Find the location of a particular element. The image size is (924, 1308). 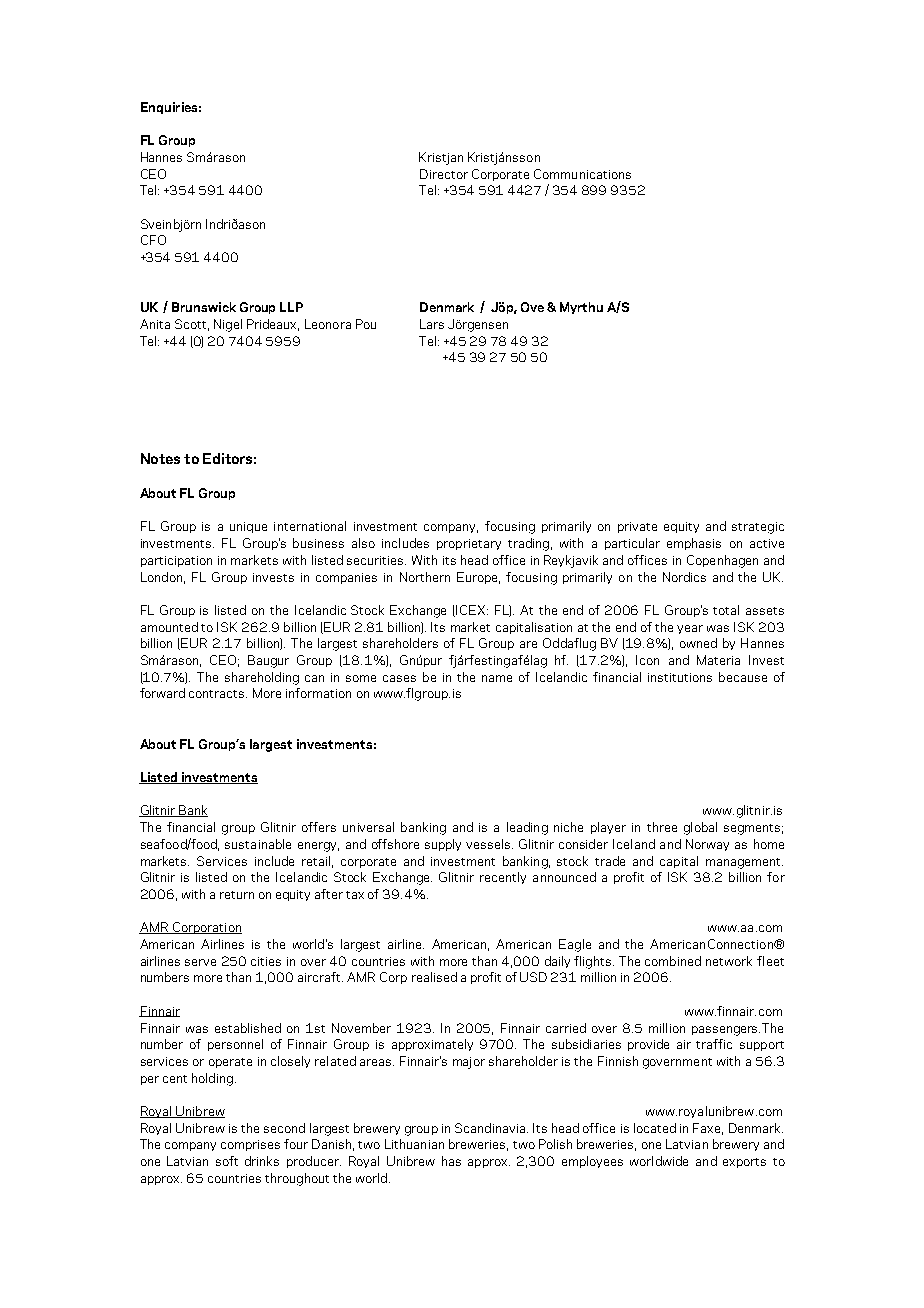

Scandinavia is located at coordinates (491, 1128).
